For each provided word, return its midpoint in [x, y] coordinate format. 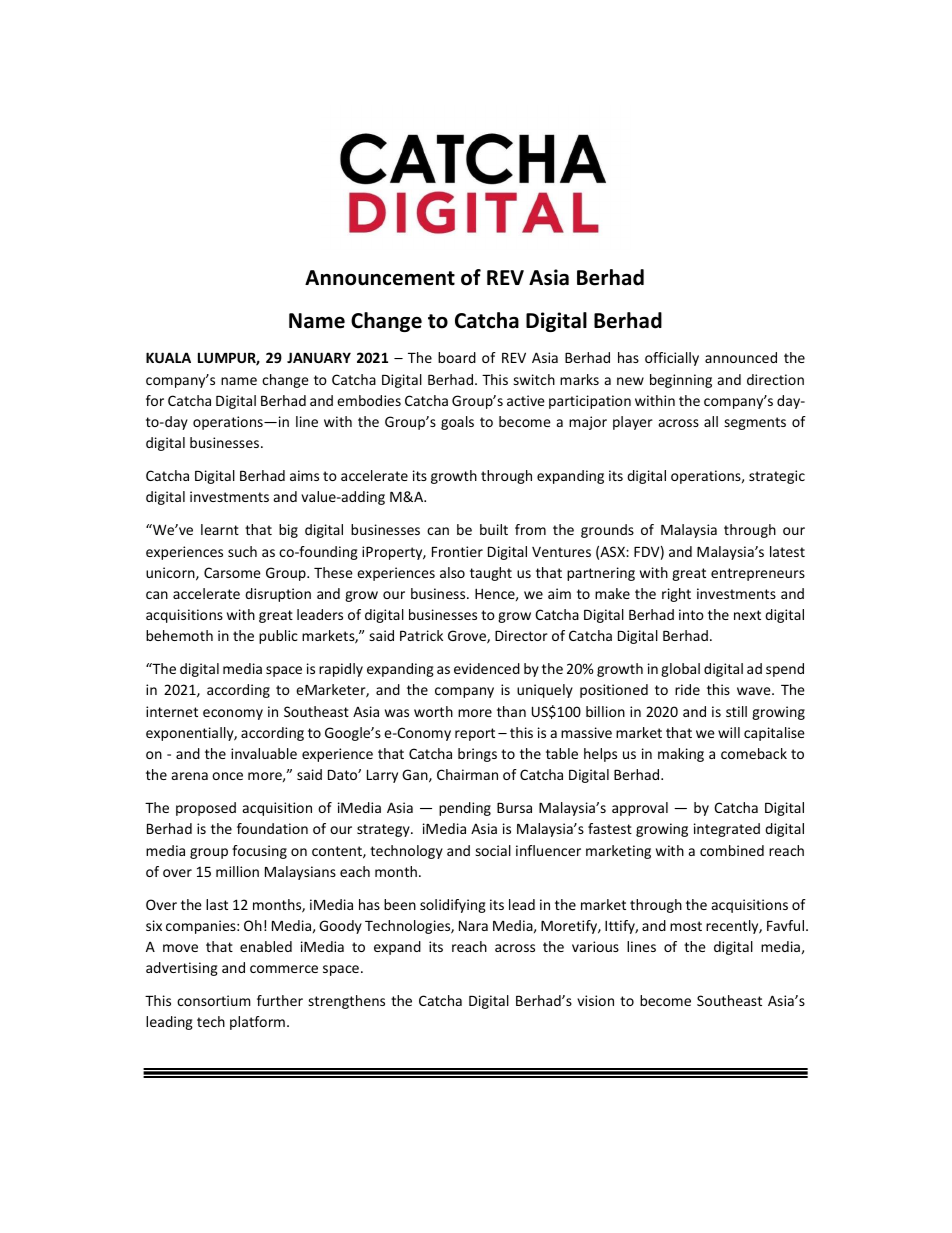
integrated [727, 830]
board [457, 357]
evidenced [487, 668]
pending [465, 809]
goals [457, 423]
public [278, 637]
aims [304, 475]
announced [741, 357]
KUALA [168, 357]
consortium [214, 1000]
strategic [777, 477]
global [680, 670]
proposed [206, 809]
